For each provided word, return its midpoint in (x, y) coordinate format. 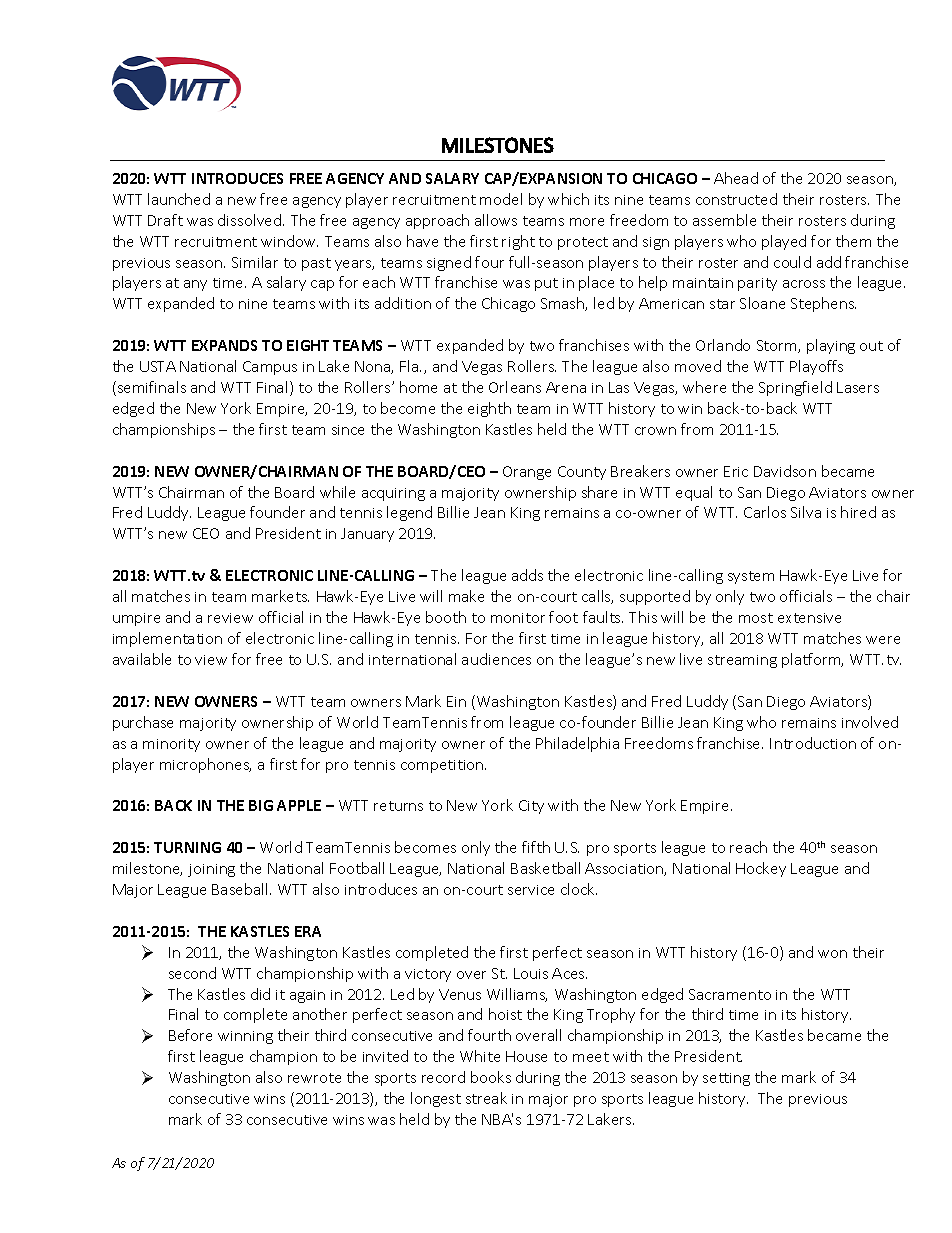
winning (245, 1037)
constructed (736, 199)
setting (726, 1079)
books (491, 1077)
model (501, 199)
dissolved (251, 220)
